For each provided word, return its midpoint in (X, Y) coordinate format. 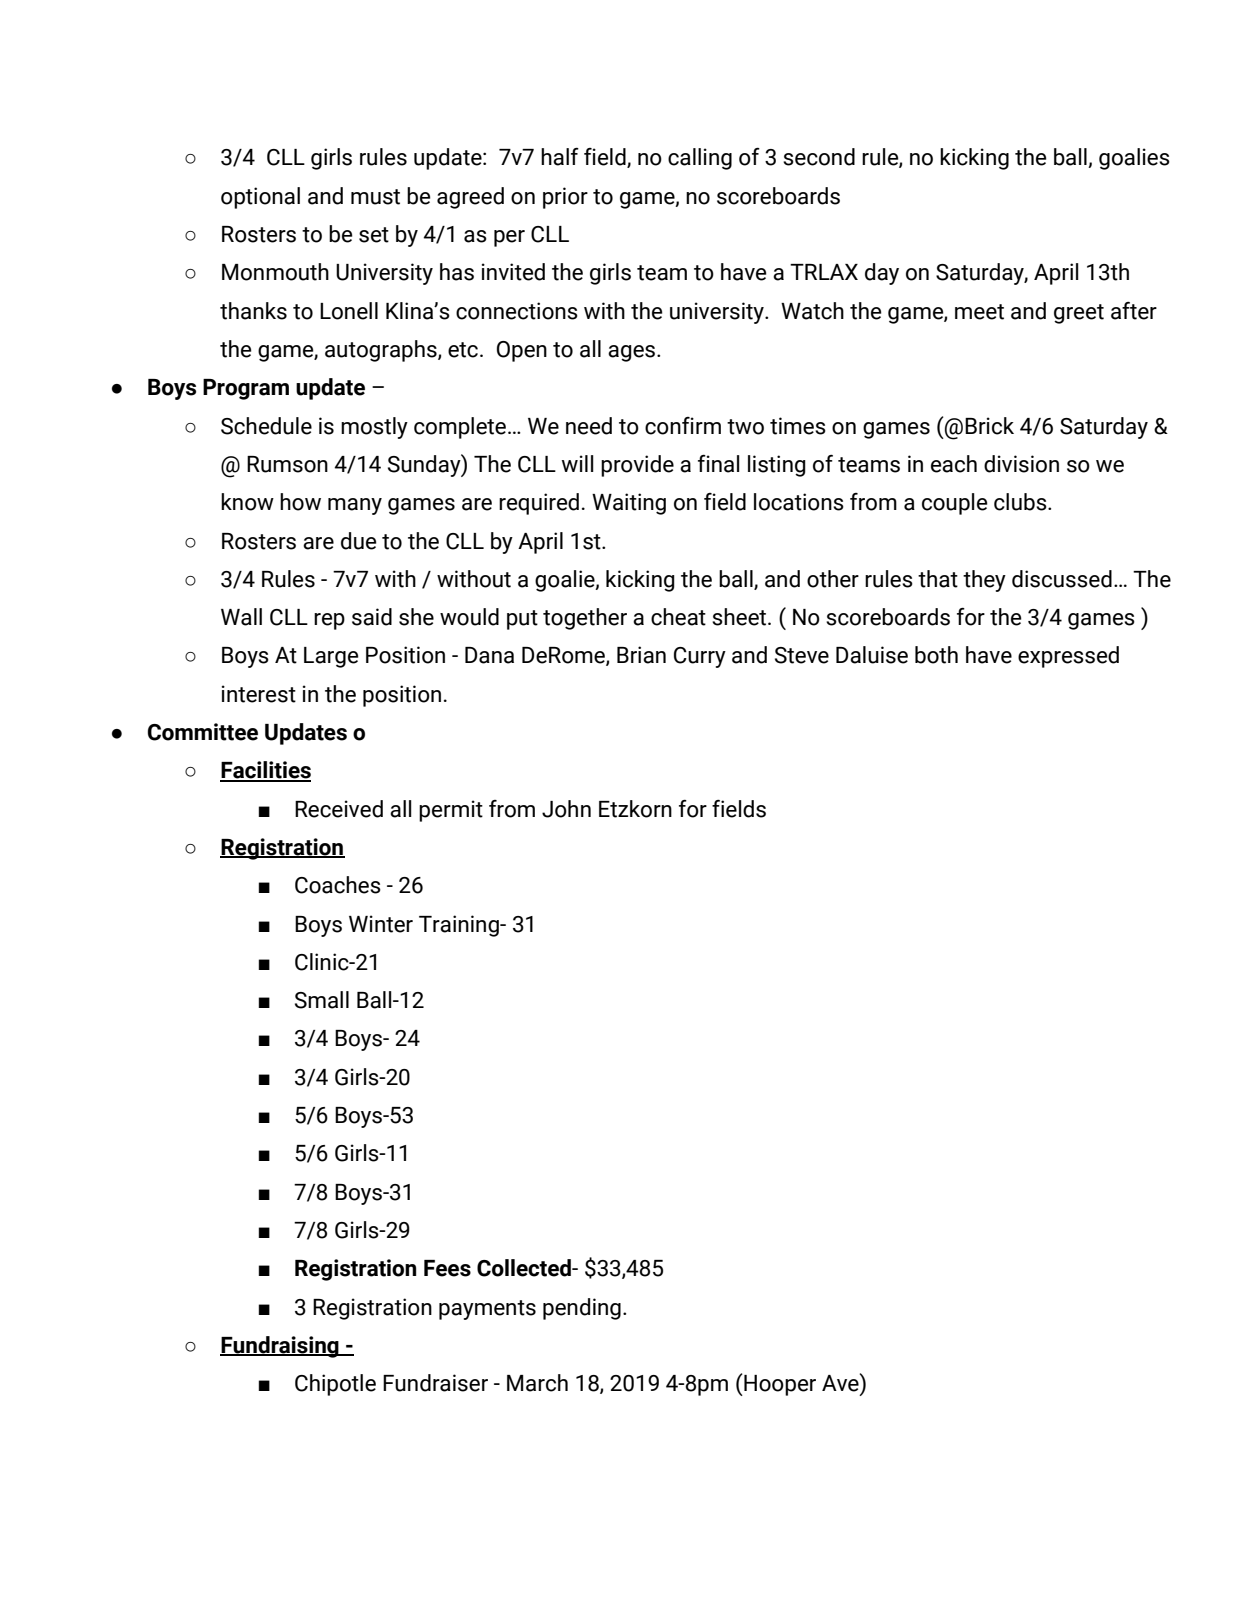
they (984, 581)
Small (322, 1000)
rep (329, 621)
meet (979, 312)
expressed (1068, 657)
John (566, 809)
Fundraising (280, 1347)
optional (260, 198)
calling (700, 159)
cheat (678, 617)
